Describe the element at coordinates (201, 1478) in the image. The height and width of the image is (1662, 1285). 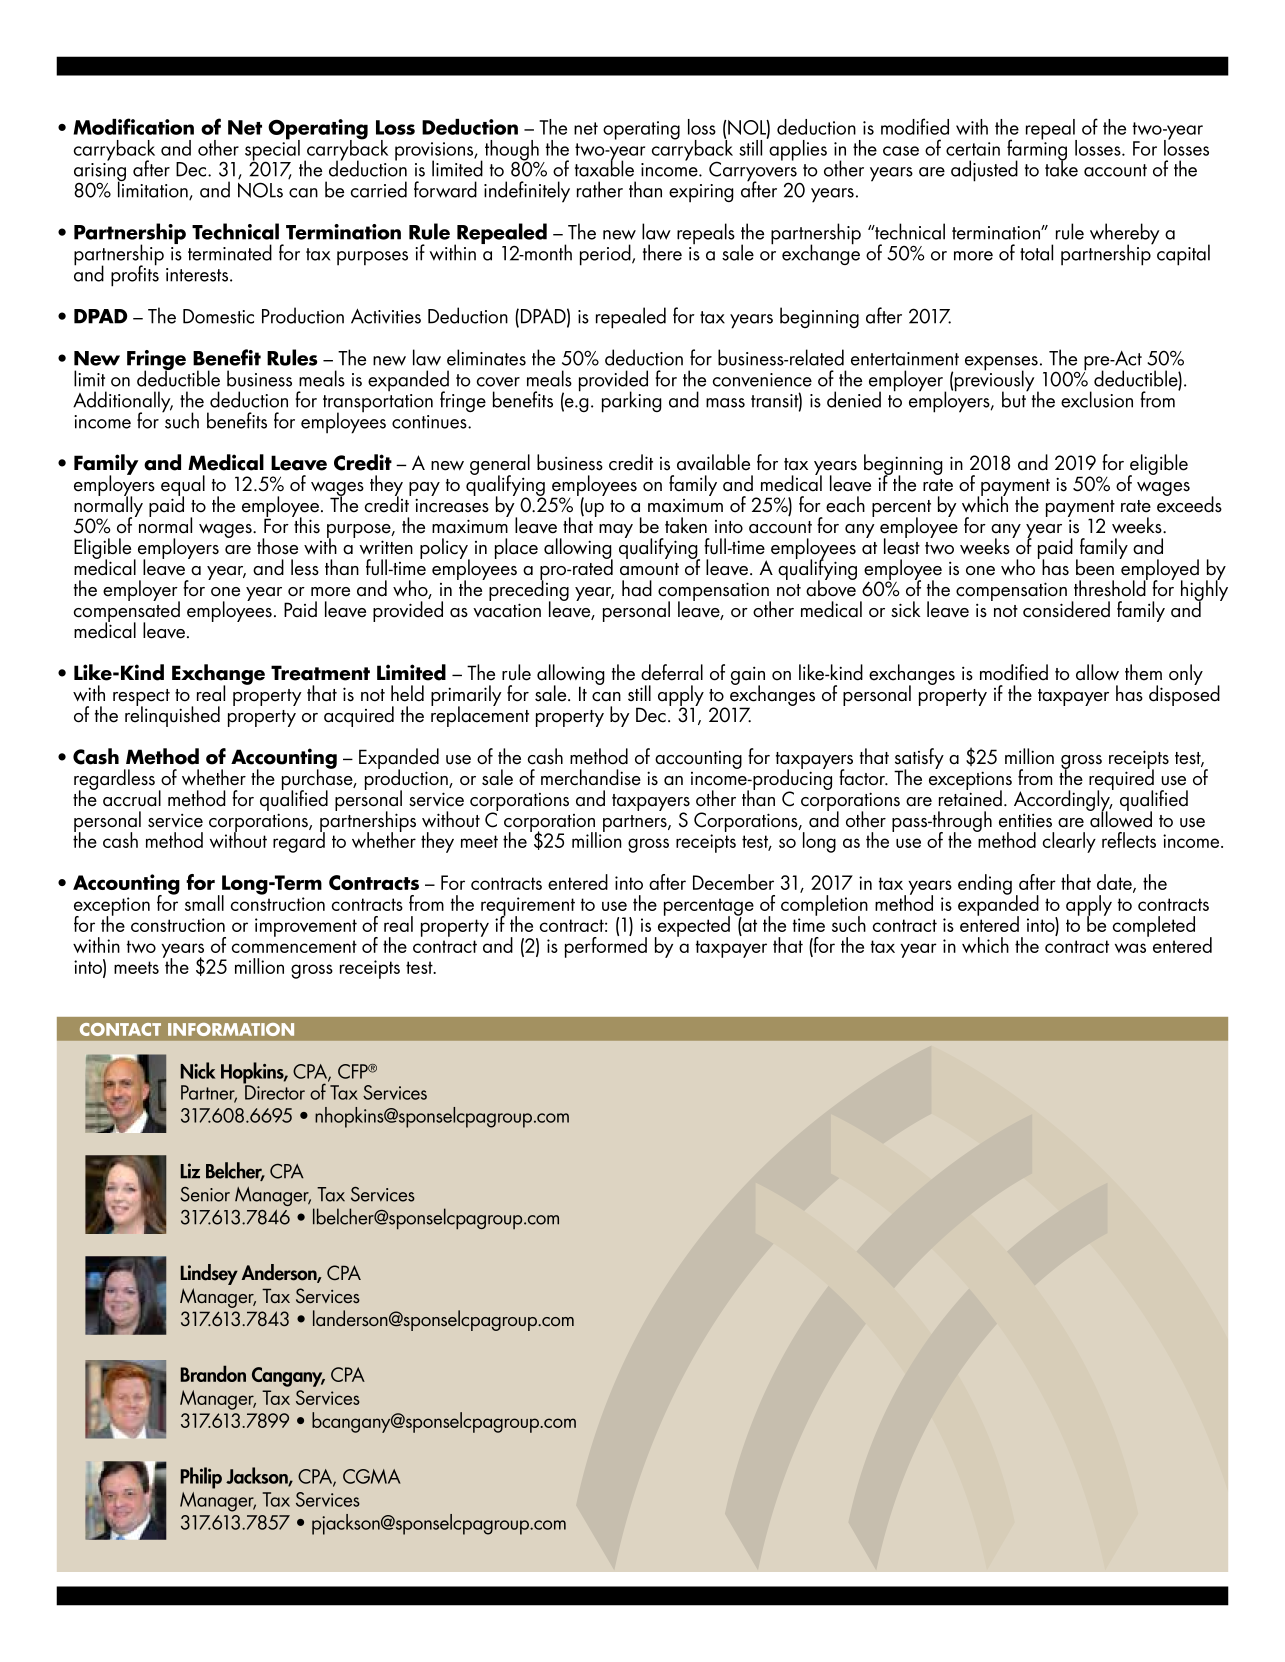
I see `Philip` at that location.
